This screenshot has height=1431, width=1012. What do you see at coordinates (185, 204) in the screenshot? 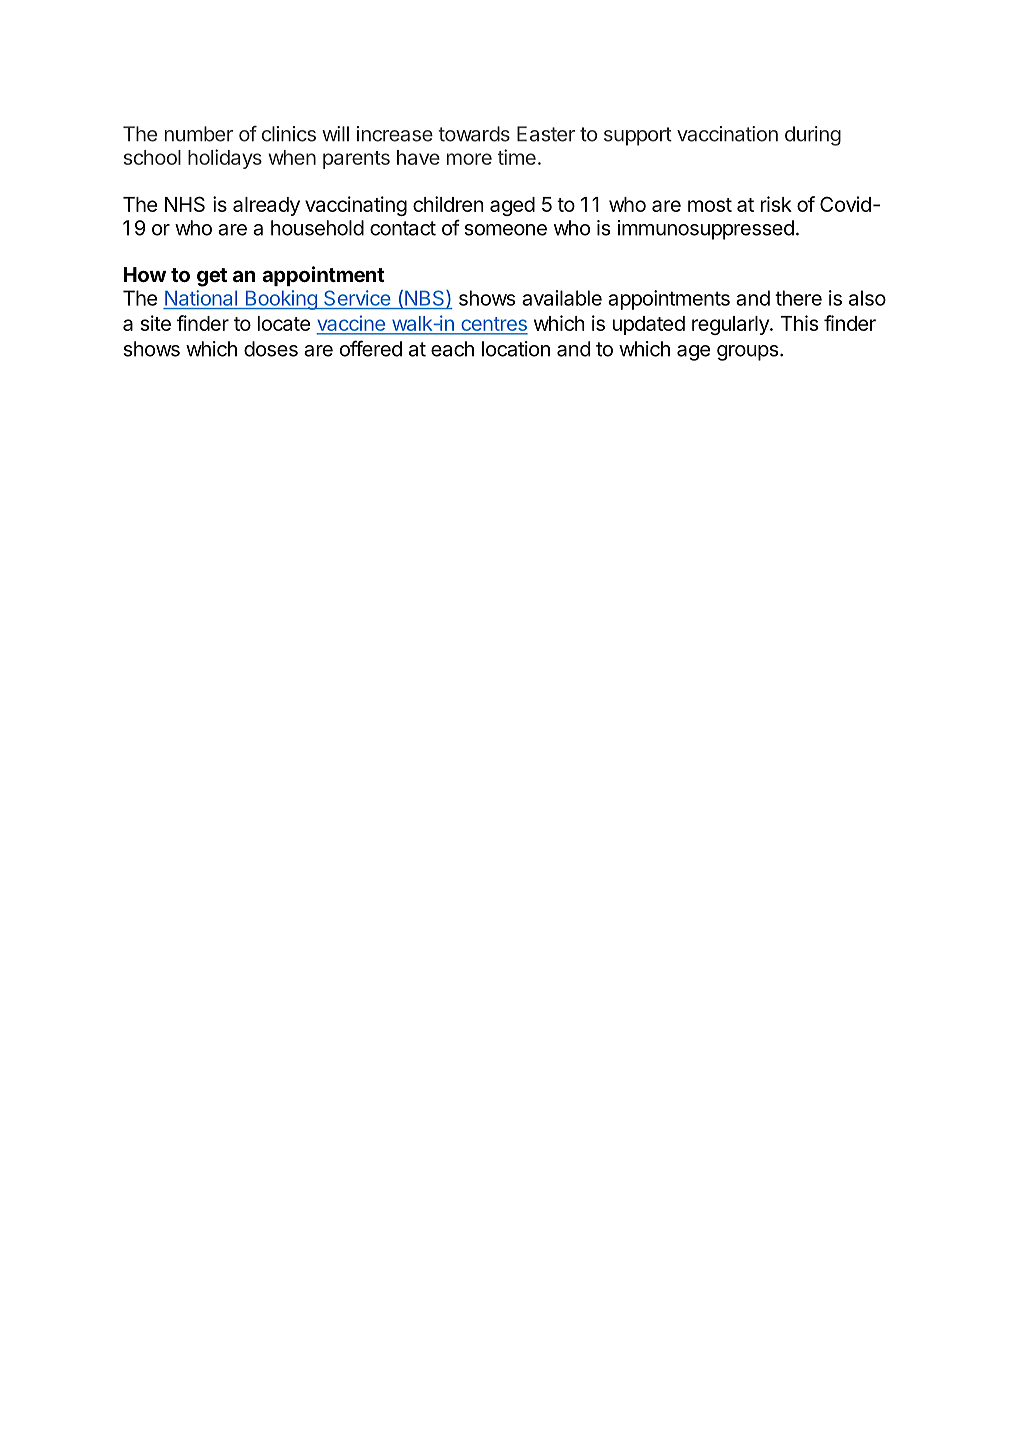
I see `NHS` at bounding box center [185, 204].
